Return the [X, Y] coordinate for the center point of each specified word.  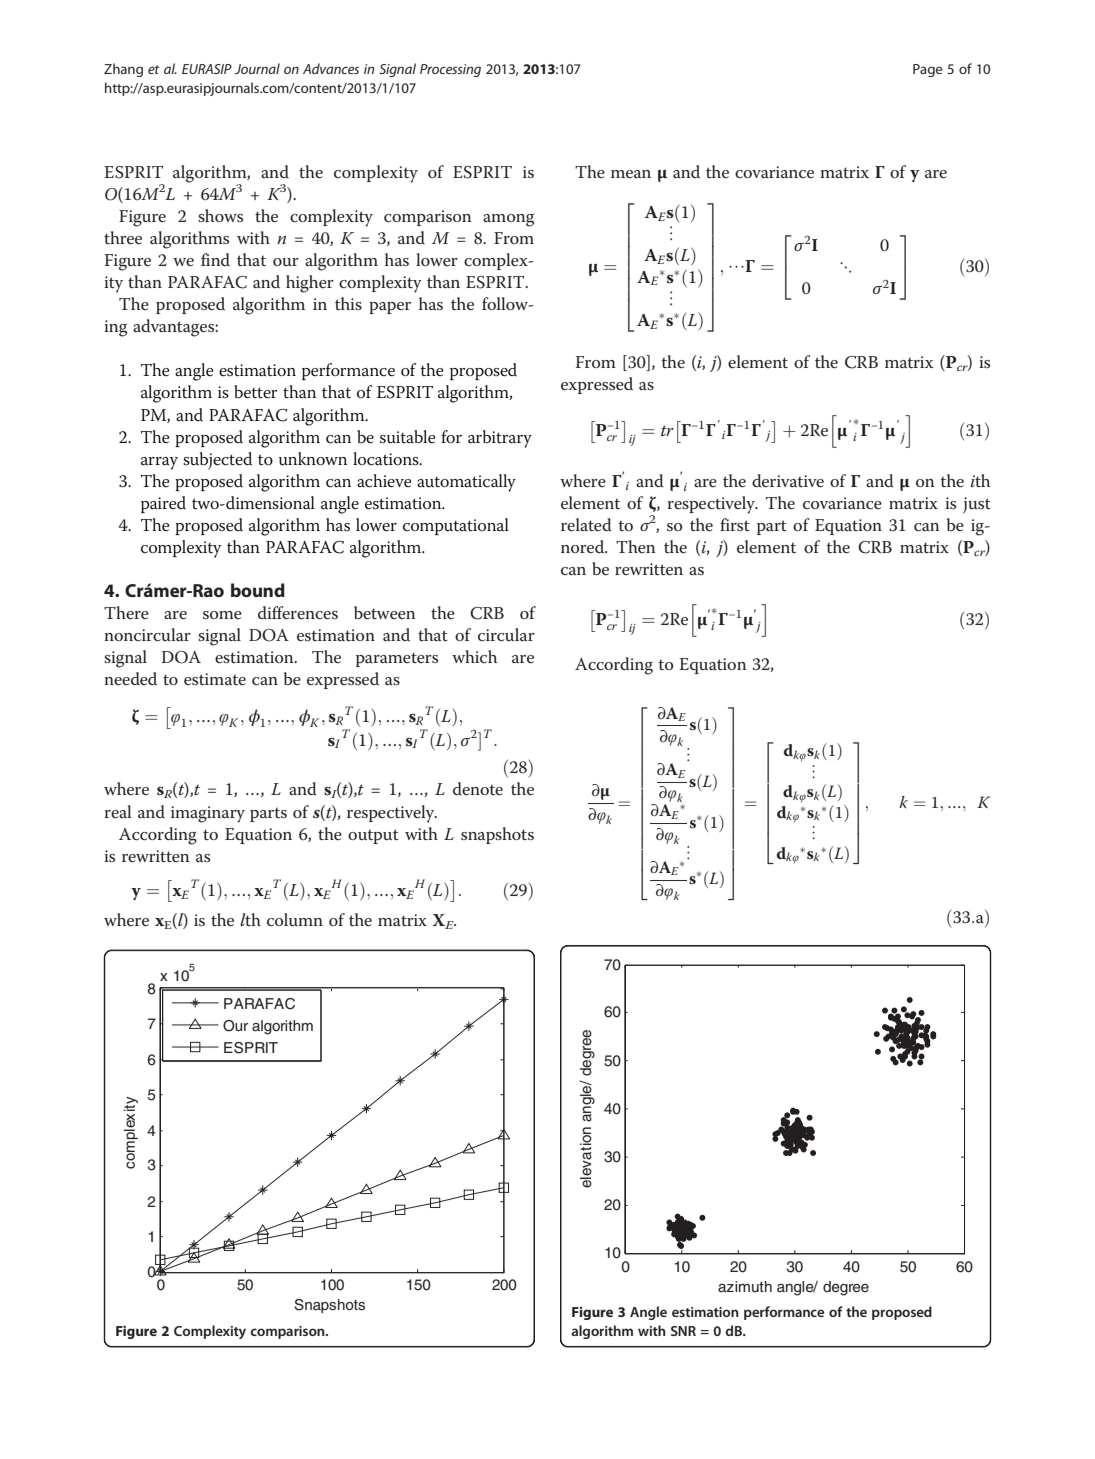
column [295, 920]
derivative [788, 481]
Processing [450, 70]
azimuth [745, 1287]
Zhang [123, 70]
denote [478, 789]
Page [928, 70]
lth [250, 919]
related [586, 525]
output [373, 836]
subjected [217, 461]
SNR [683, 1331]
